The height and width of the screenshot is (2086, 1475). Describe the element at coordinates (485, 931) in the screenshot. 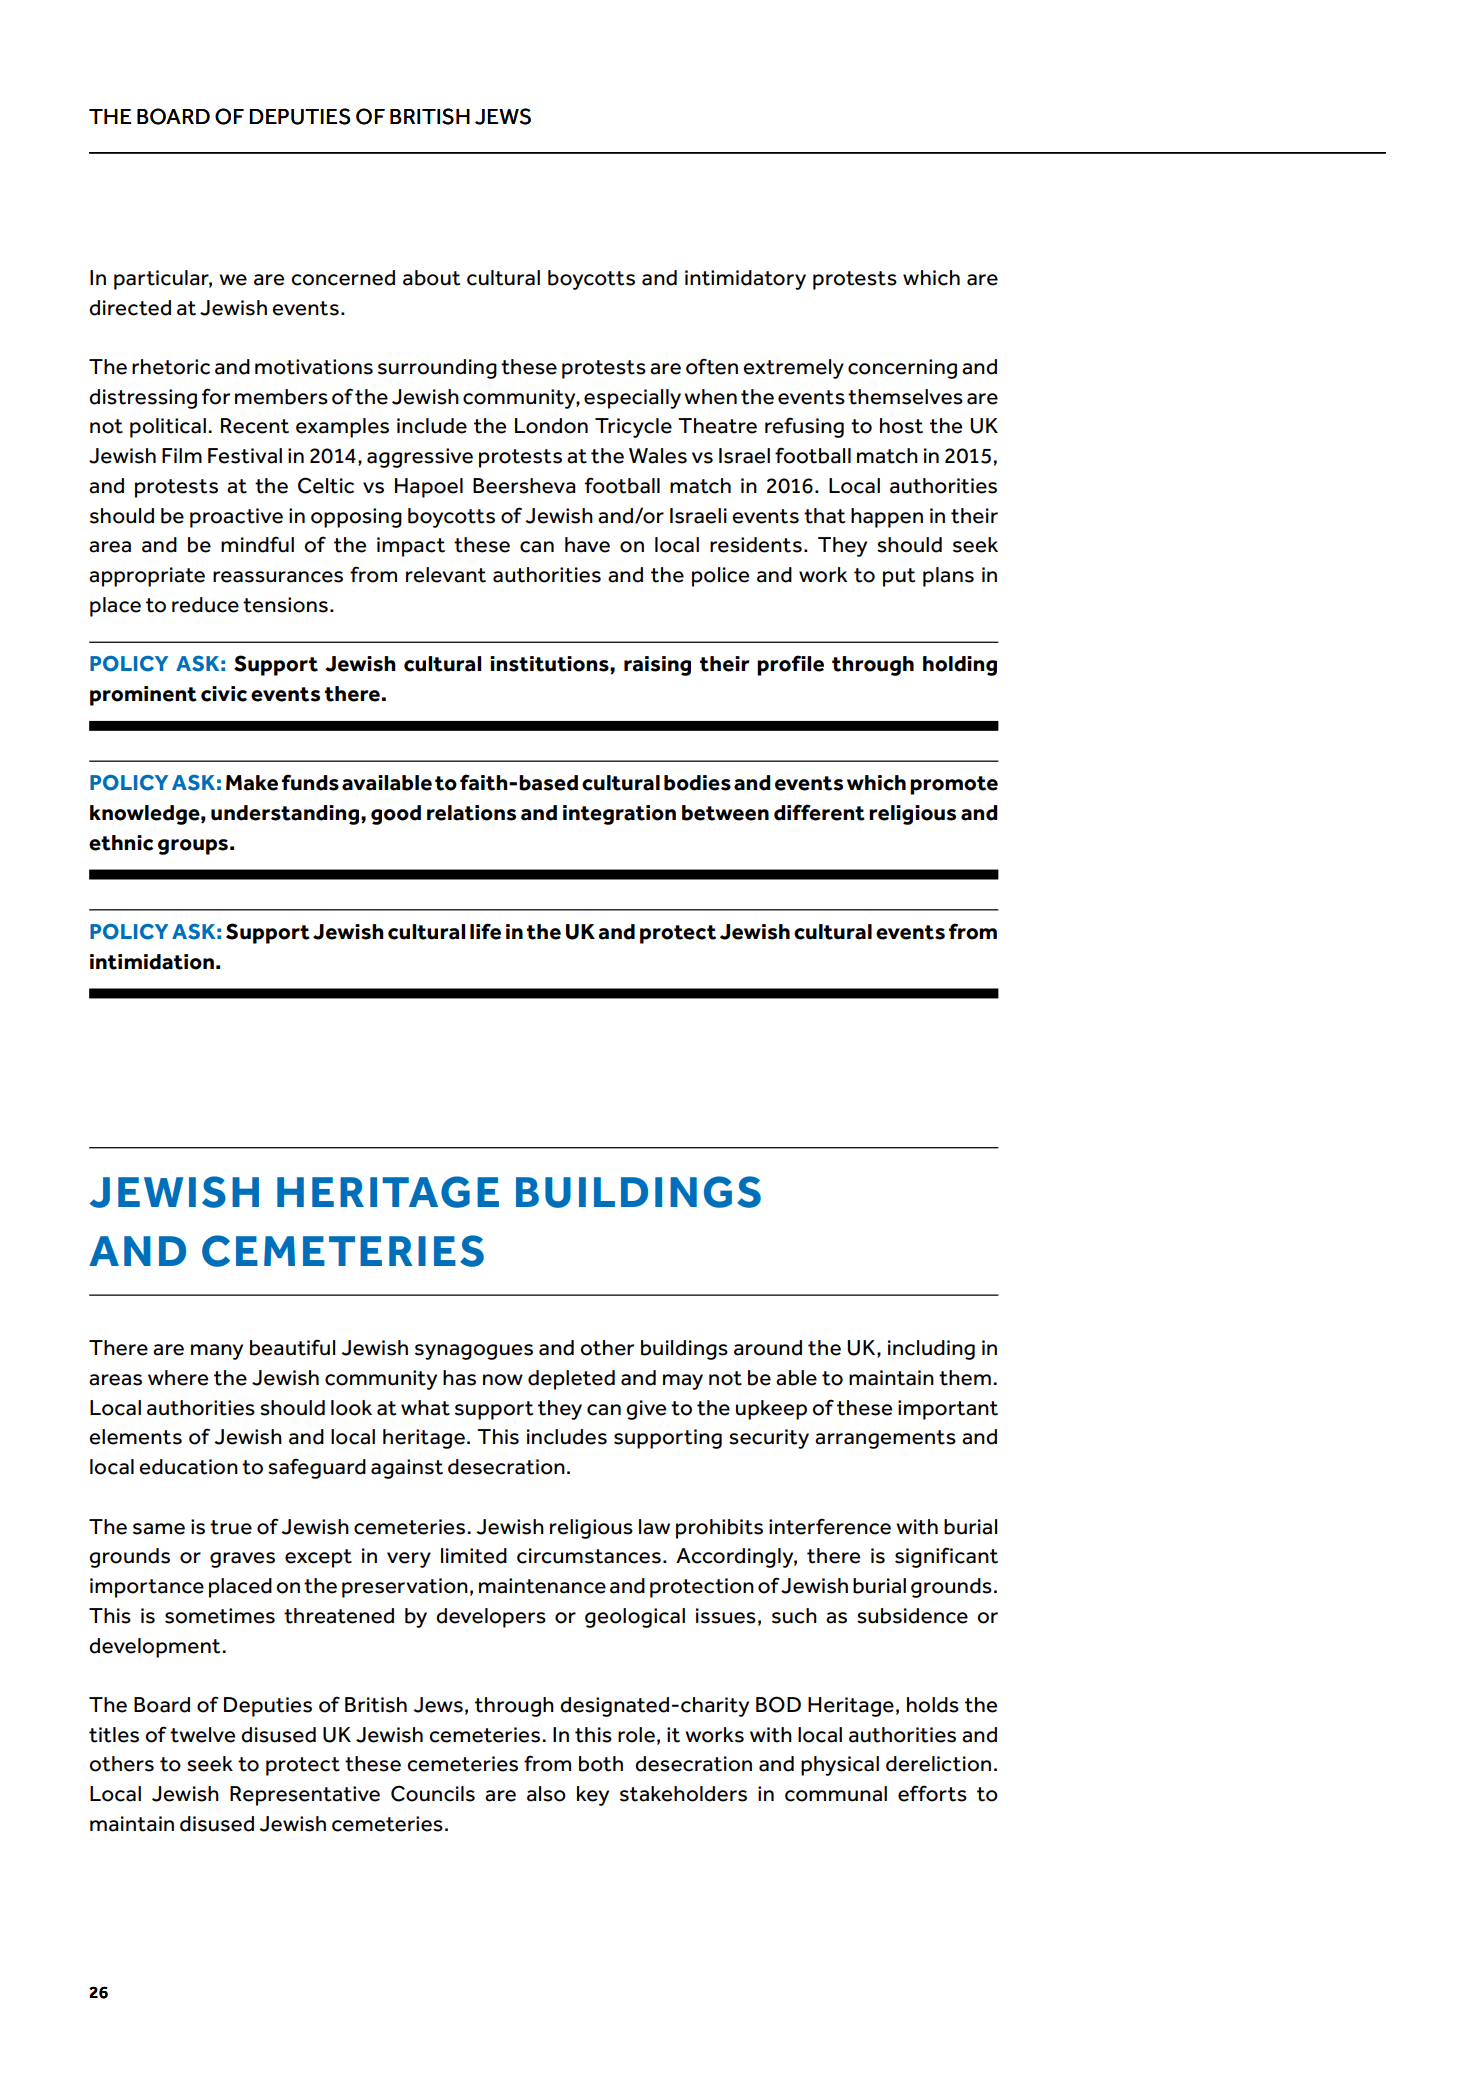

I see `life` at that location.
